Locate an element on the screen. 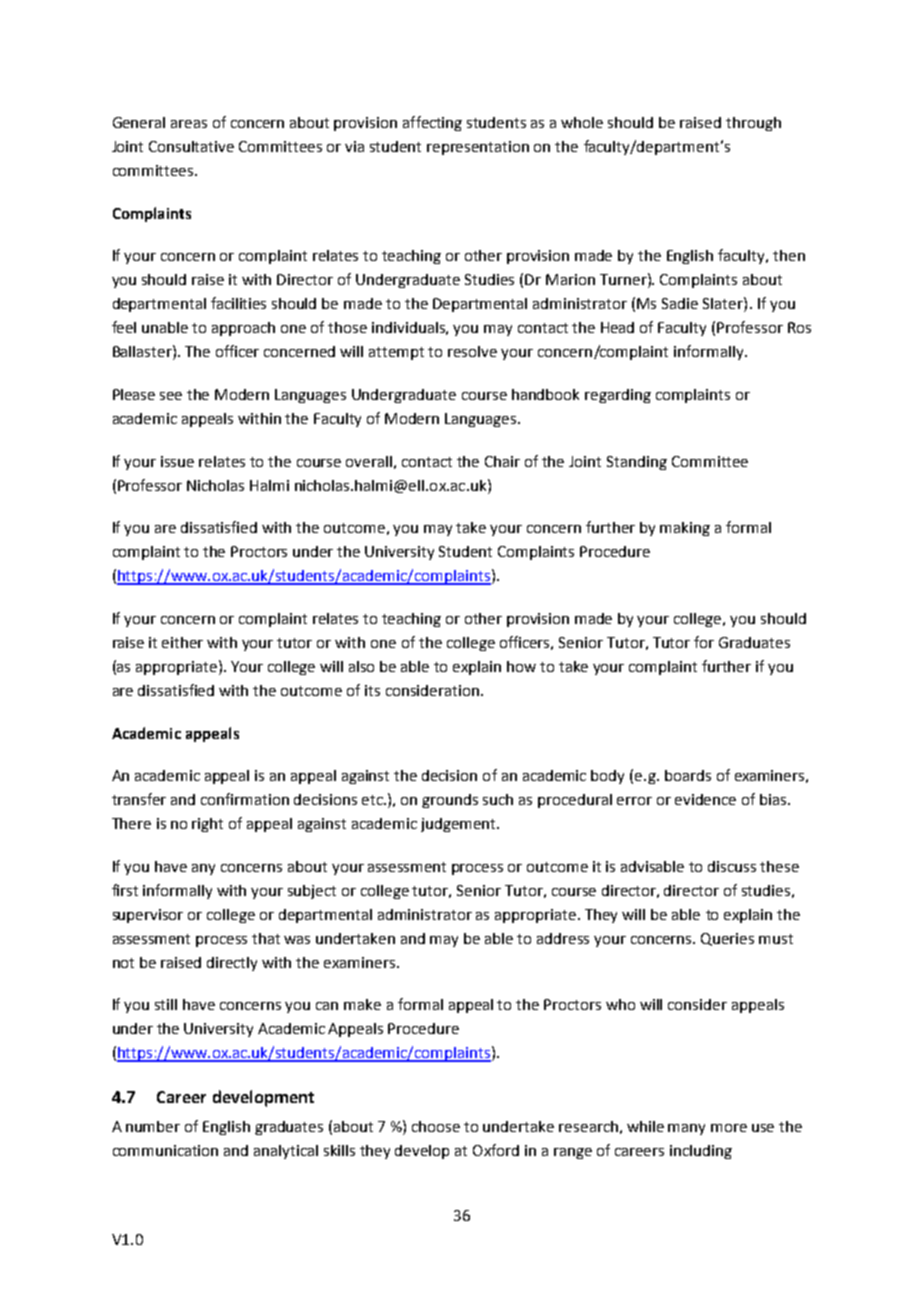 The image size is (924, 1308). grounds is located at coordinates (450, 801).
